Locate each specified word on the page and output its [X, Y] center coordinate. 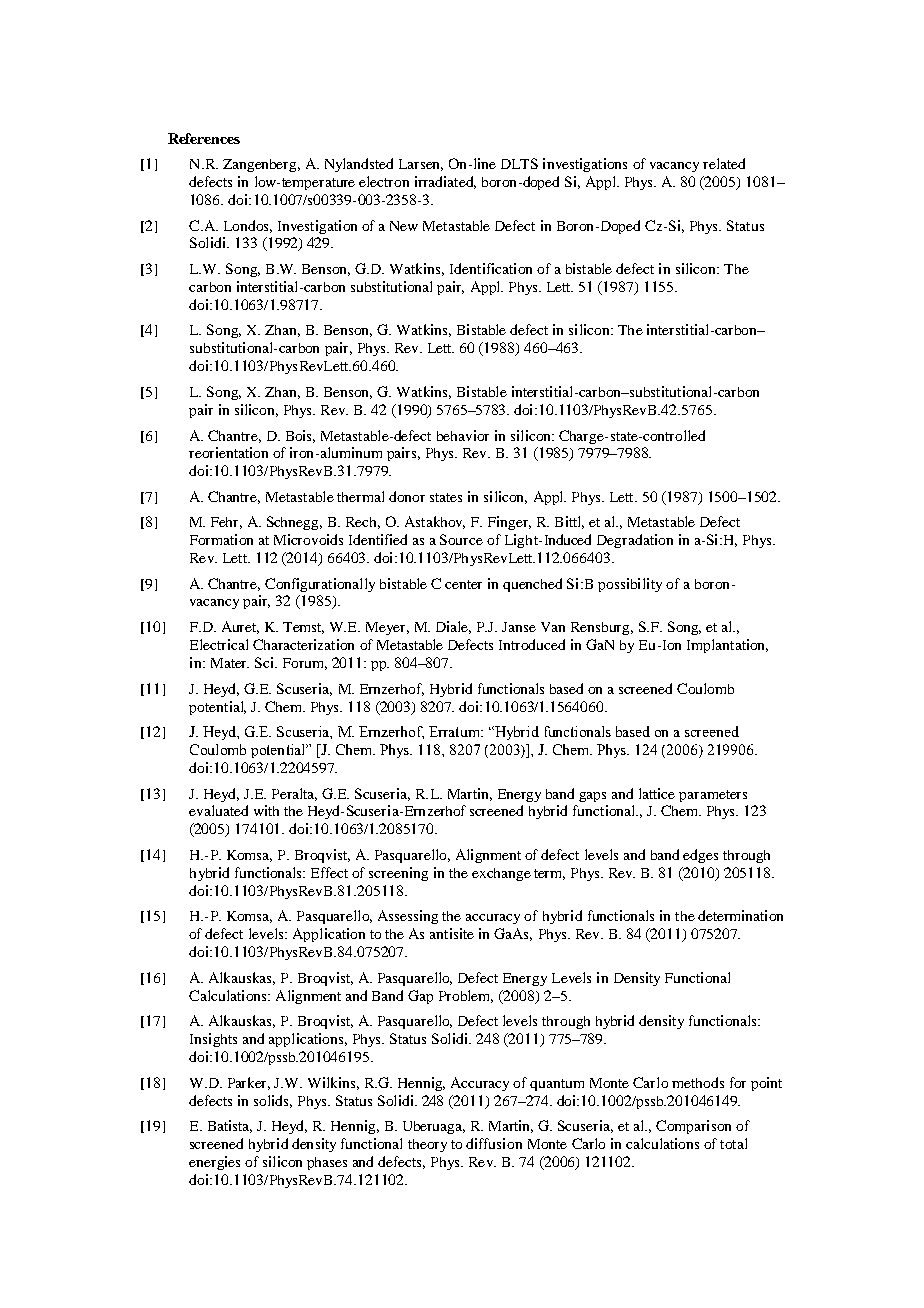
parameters [713, 796]
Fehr [226, 523]
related [724, 163]
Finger [509, 523]
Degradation [635, 541]
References [204, 138]
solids [273, 1101]
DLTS [519, 163]
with [266, 810]
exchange [501, 874]
